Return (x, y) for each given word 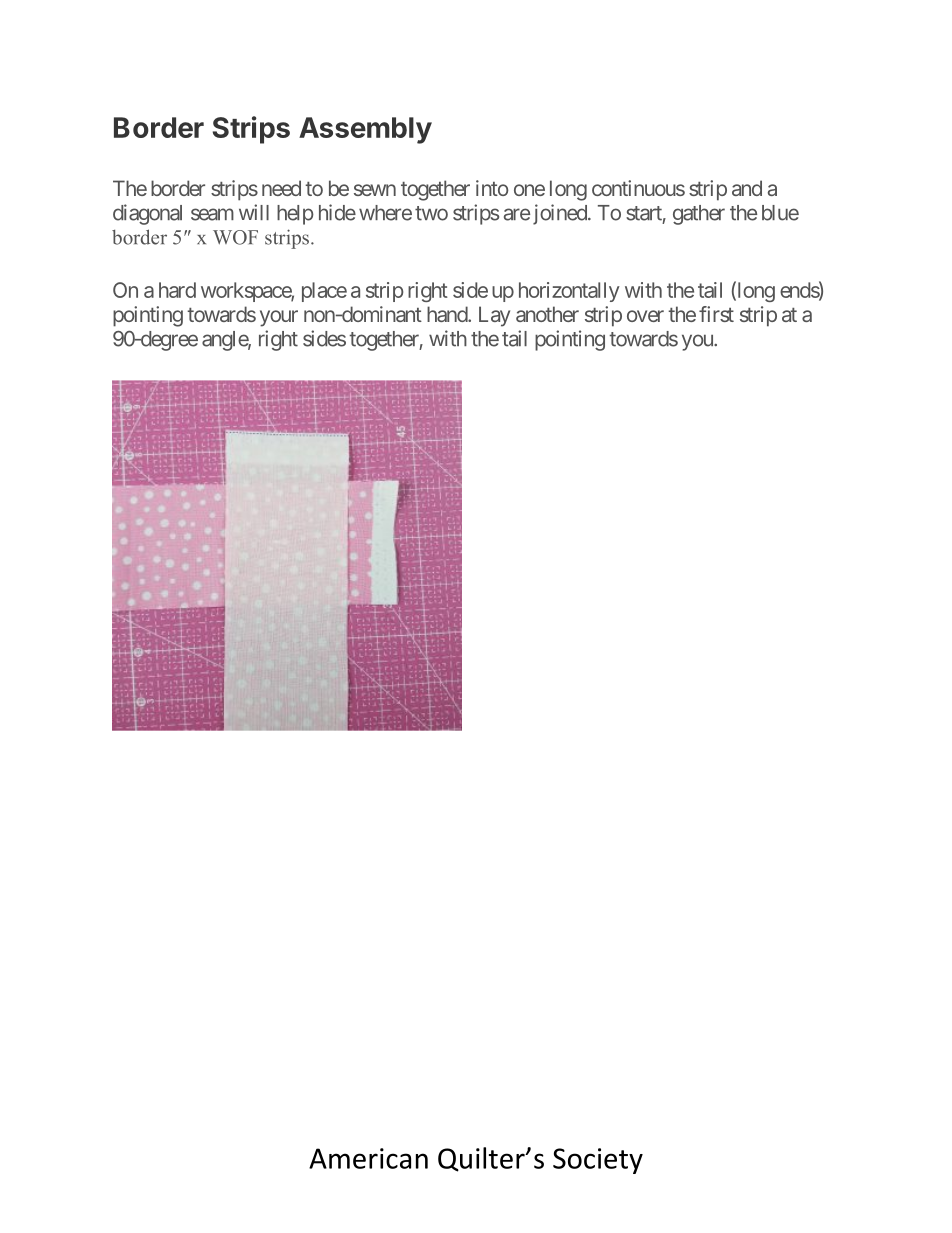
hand (448, 314)
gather (699, 215)
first (716, 314)
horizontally (569, 292)
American (368, 1158)
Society (598, 1161)
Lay (494, 316)
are (517, 214)
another (547, 314)
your (279, 318)
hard (177, 290)
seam (212, 214)
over (645, 316)
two (431, 213)
